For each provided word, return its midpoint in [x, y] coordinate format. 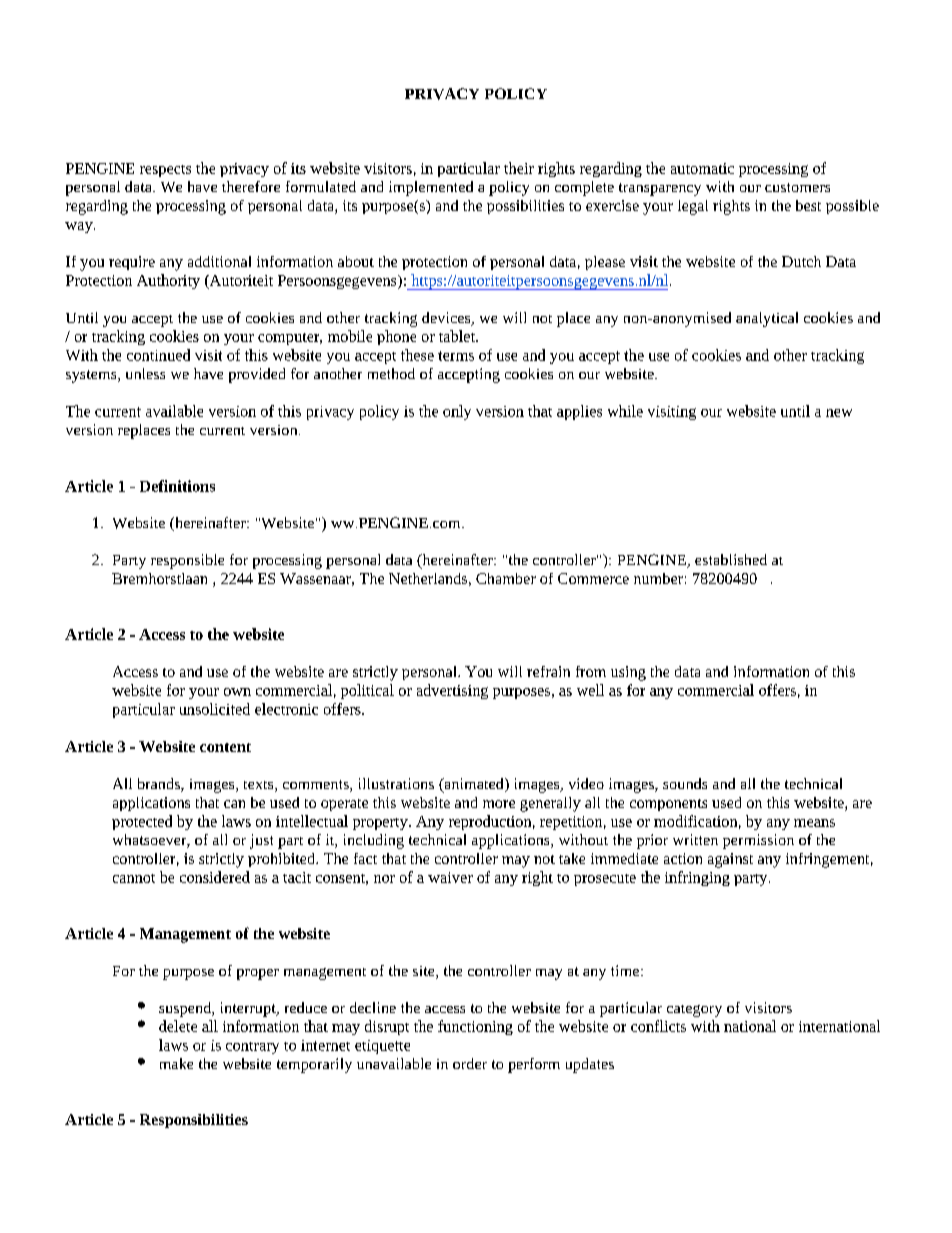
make [176, 1063]
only [457, 412]
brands [160, 785]
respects [165, 171]
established [731, 559]
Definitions [177, 486]
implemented [431, 188]
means [814, 823]
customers [797, 187]
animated [474, 785]
